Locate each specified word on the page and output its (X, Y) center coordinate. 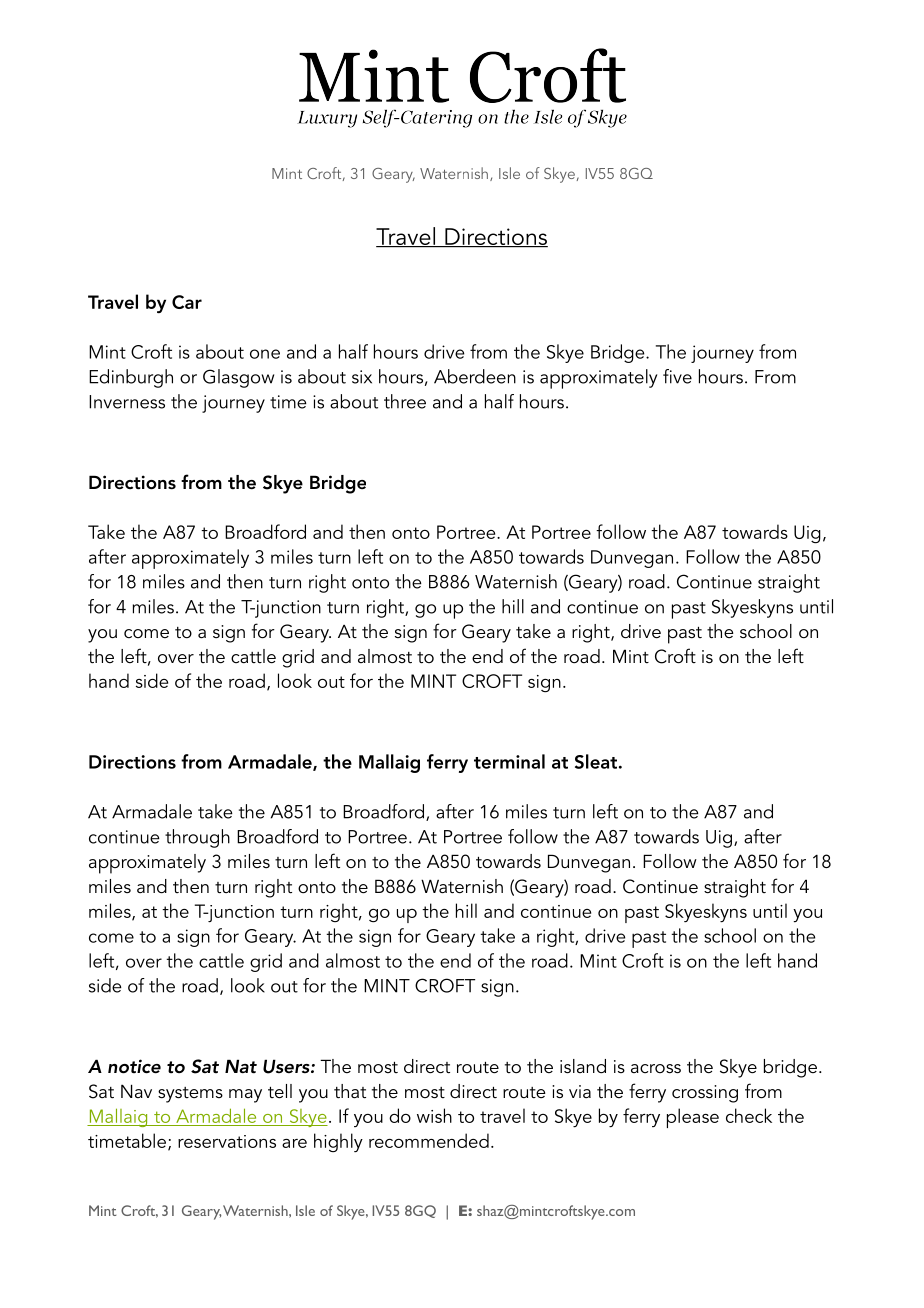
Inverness (127, 402)
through (197, 838)
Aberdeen (475, 376)
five (677, 376)
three (405, 401)
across (656, 1069)
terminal (509, 761)
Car (187, 302)
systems (190, 1095)
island (583, 1066)
